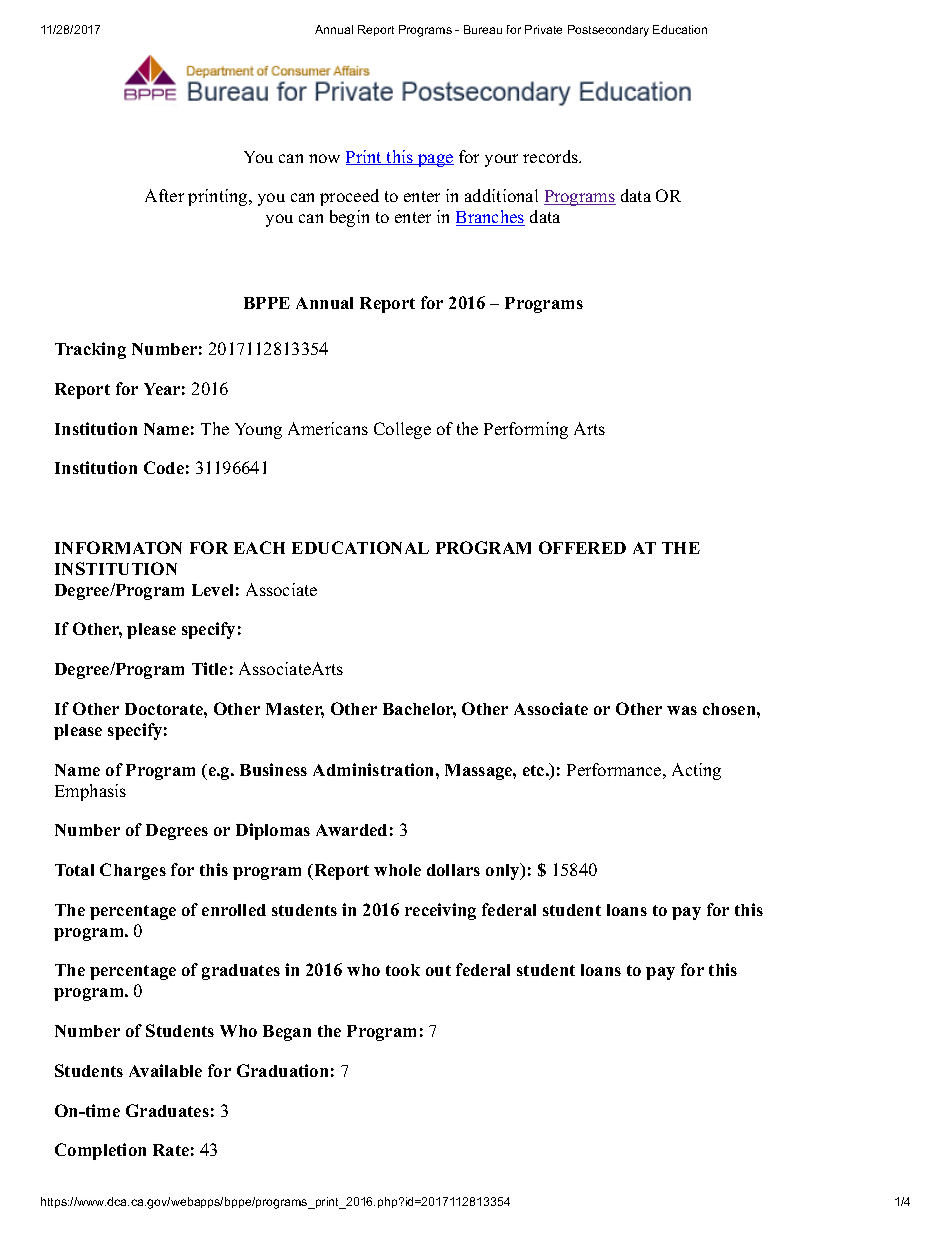 The image size is (952, 1233). Describe the element at coordinates (282, 1070) in the page. I see `Graduation` at that location.
